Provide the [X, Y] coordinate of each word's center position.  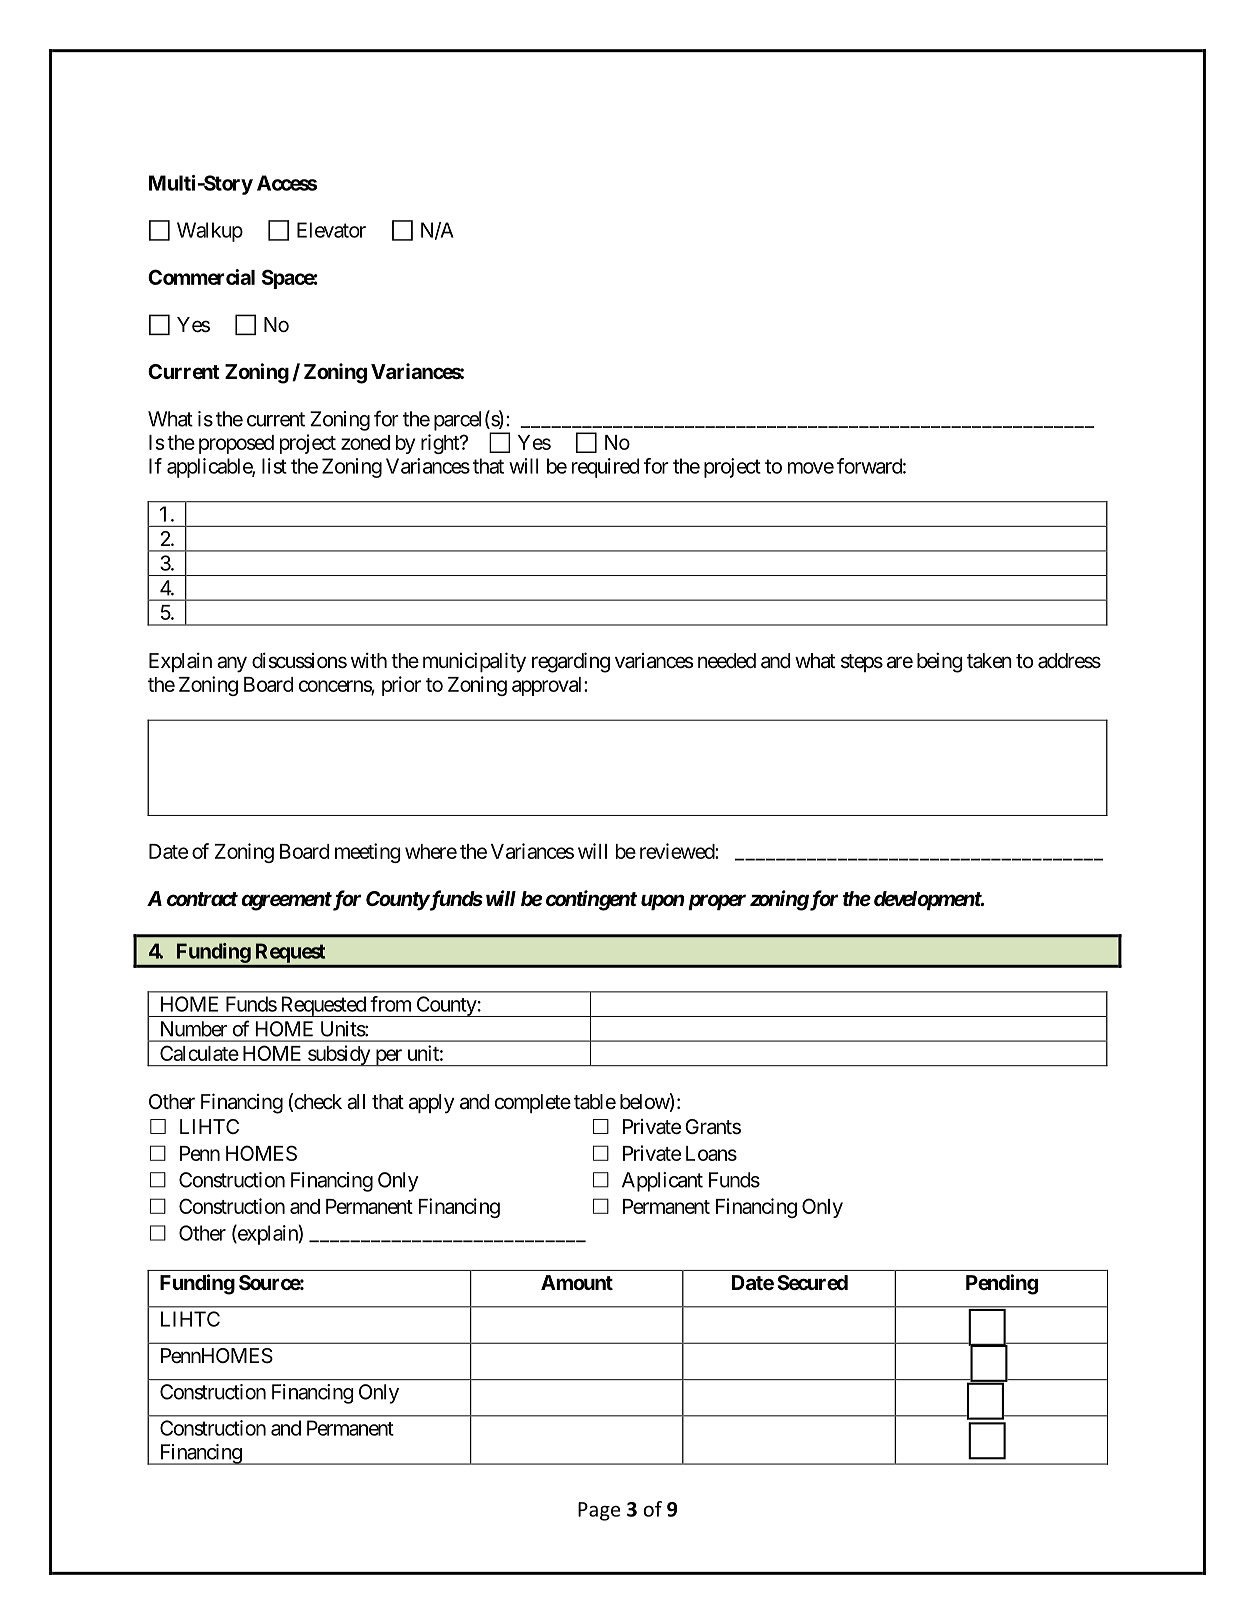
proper [717, 902]
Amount [577, 1282]
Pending [1002, 1284]
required [605, 468]
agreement [286, 901]
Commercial [201, 277]
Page [599, 1511]
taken [989, 661]
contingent [591, 900]
